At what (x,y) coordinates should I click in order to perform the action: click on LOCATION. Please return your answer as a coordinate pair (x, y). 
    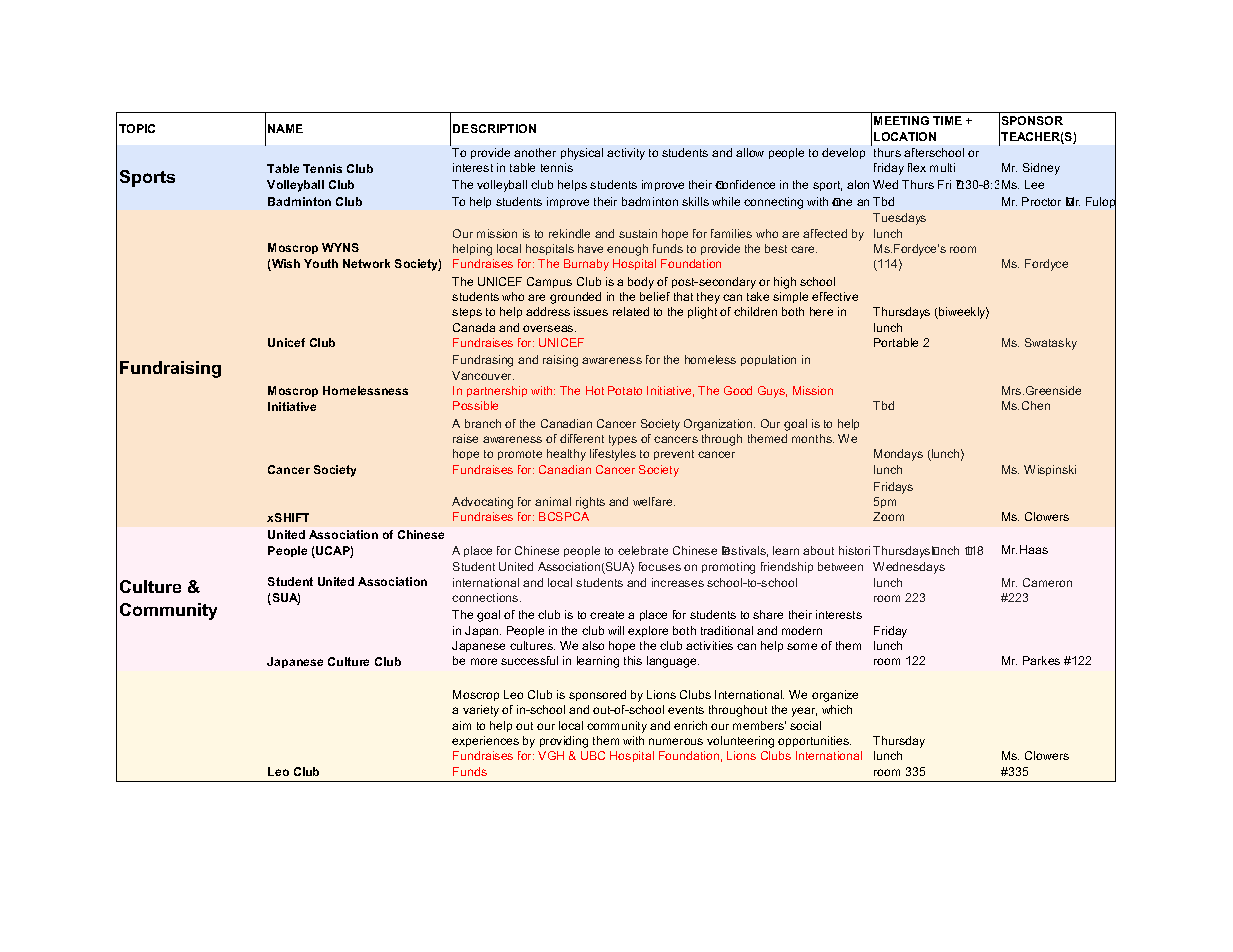
    Looking at the image, I should click on (905, 136).
